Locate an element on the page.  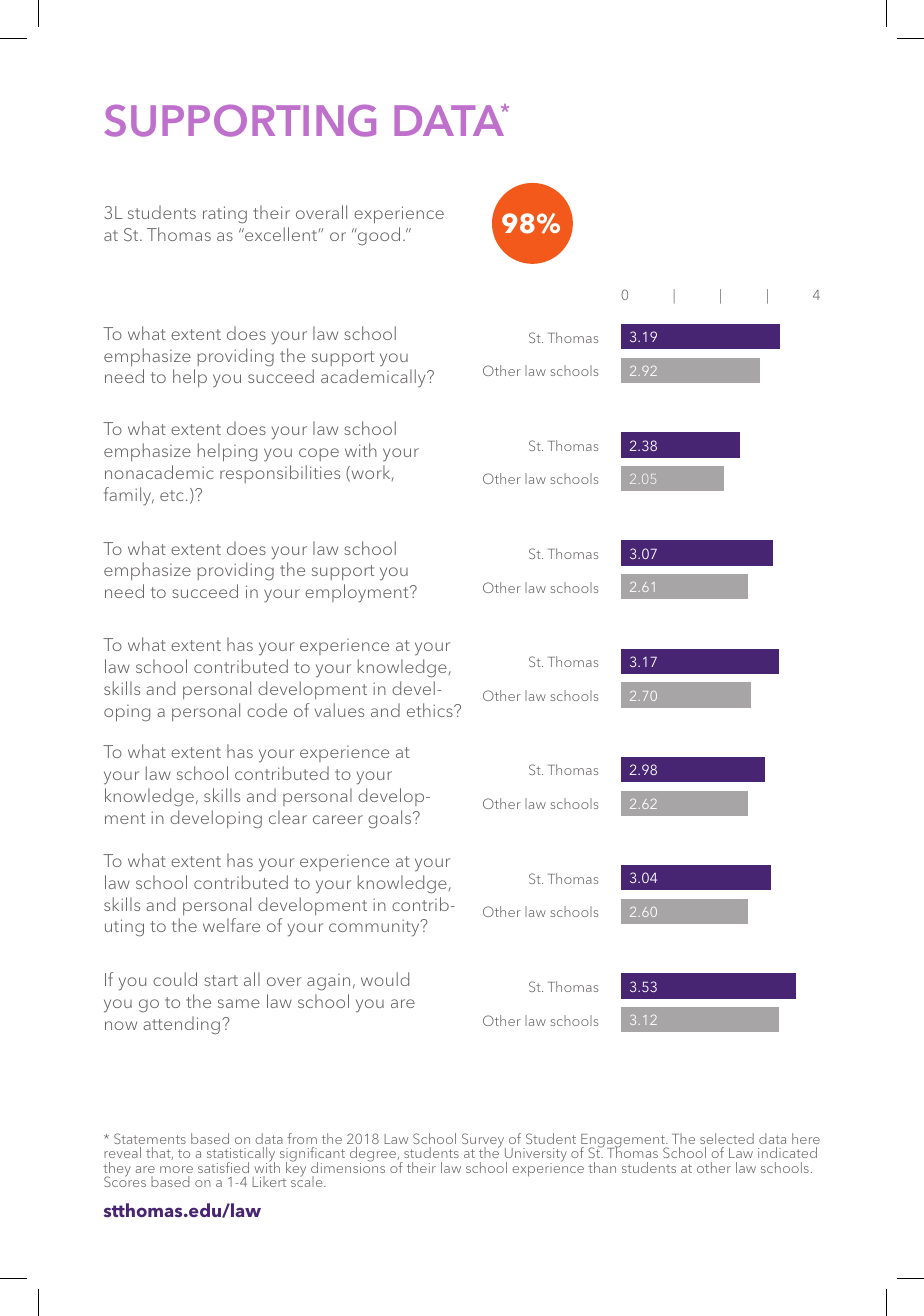
goals is located at coordinates (391, 819).
